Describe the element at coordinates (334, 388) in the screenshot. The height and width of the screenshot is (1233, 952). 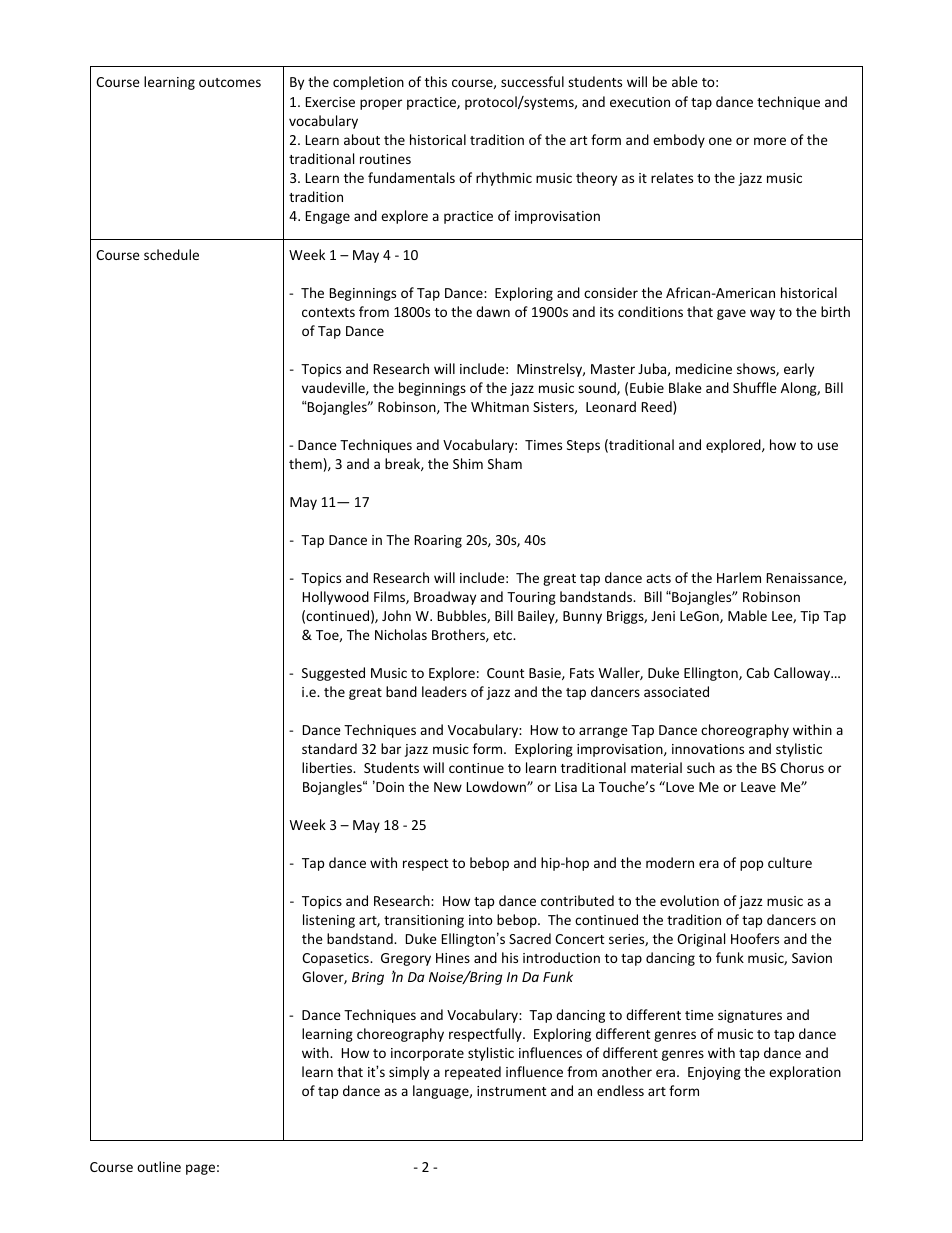
I see `vaudeville` at that location.
